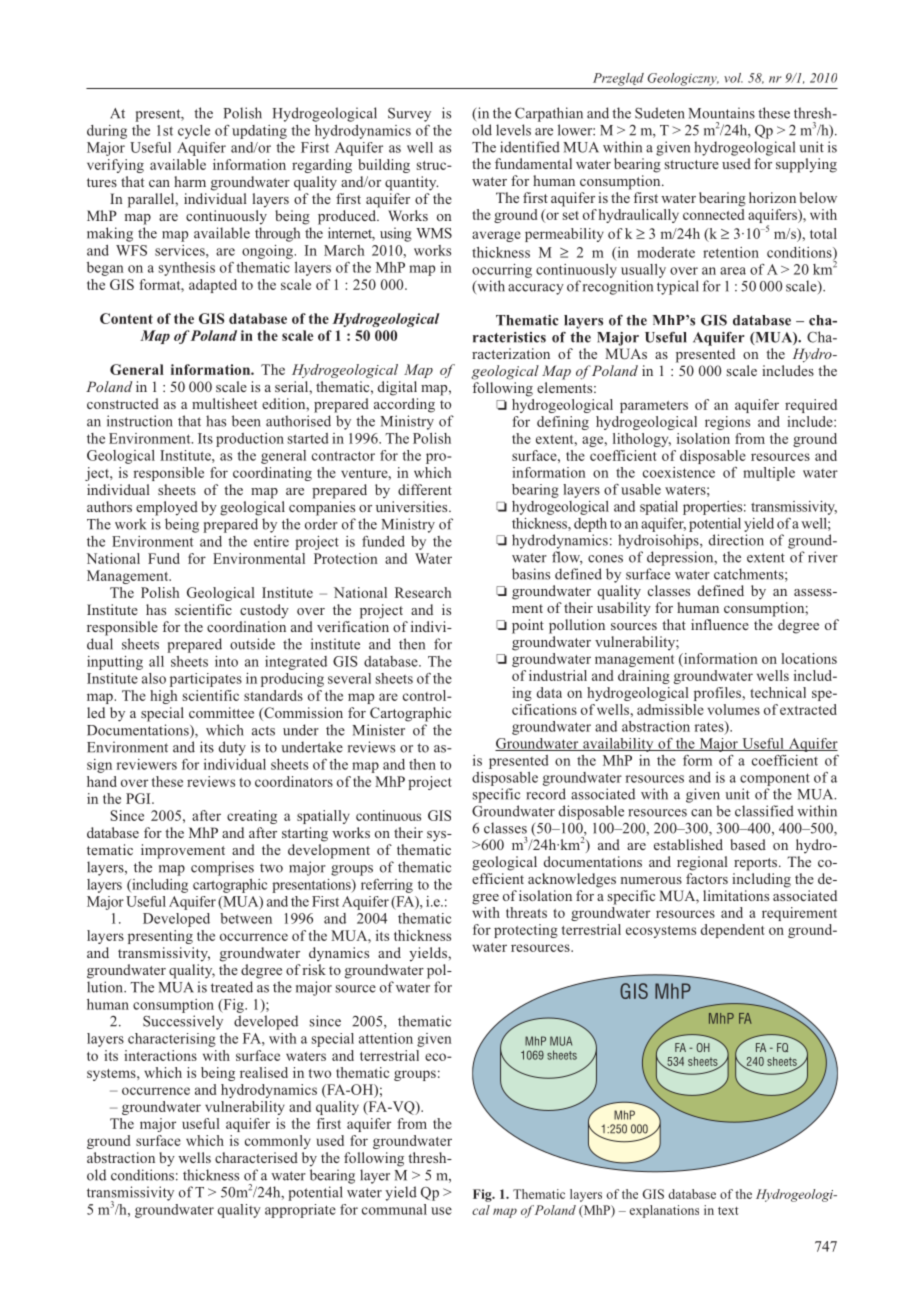 This screenshot has height=1308, width=924. Describe the element at coordinates (558, 675) in the screenshot. I see `industrial` at that location.
